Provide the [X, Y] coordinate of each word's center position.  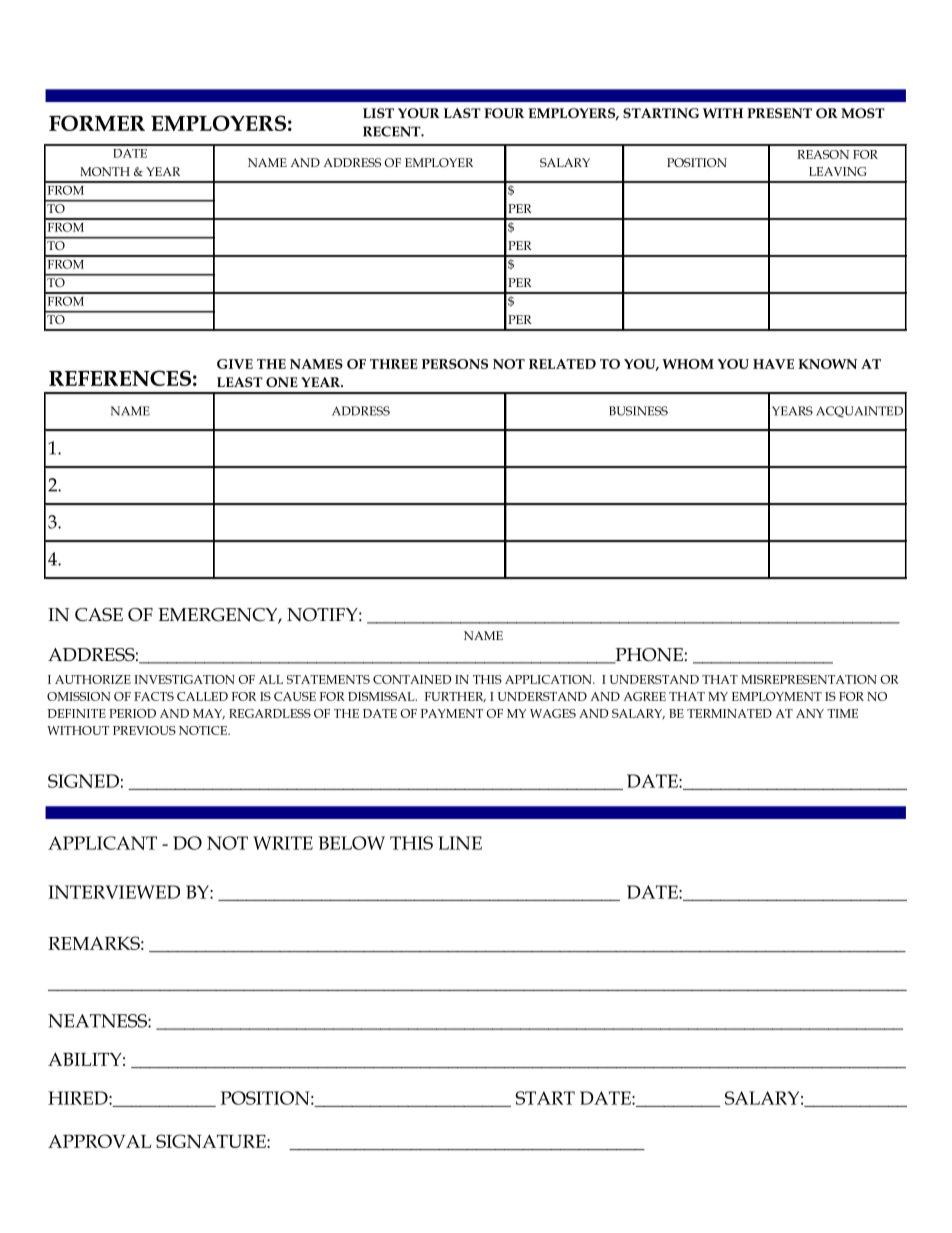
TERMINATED [729, 713]
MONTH [105, 171]
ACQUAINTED [859, 412]
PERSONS [455, 364]
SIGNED [83, 781]
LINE [460, 843]
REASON [823, 154]
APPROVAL [99, 1141]
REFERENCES [120, 378]
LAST [462, 113]
